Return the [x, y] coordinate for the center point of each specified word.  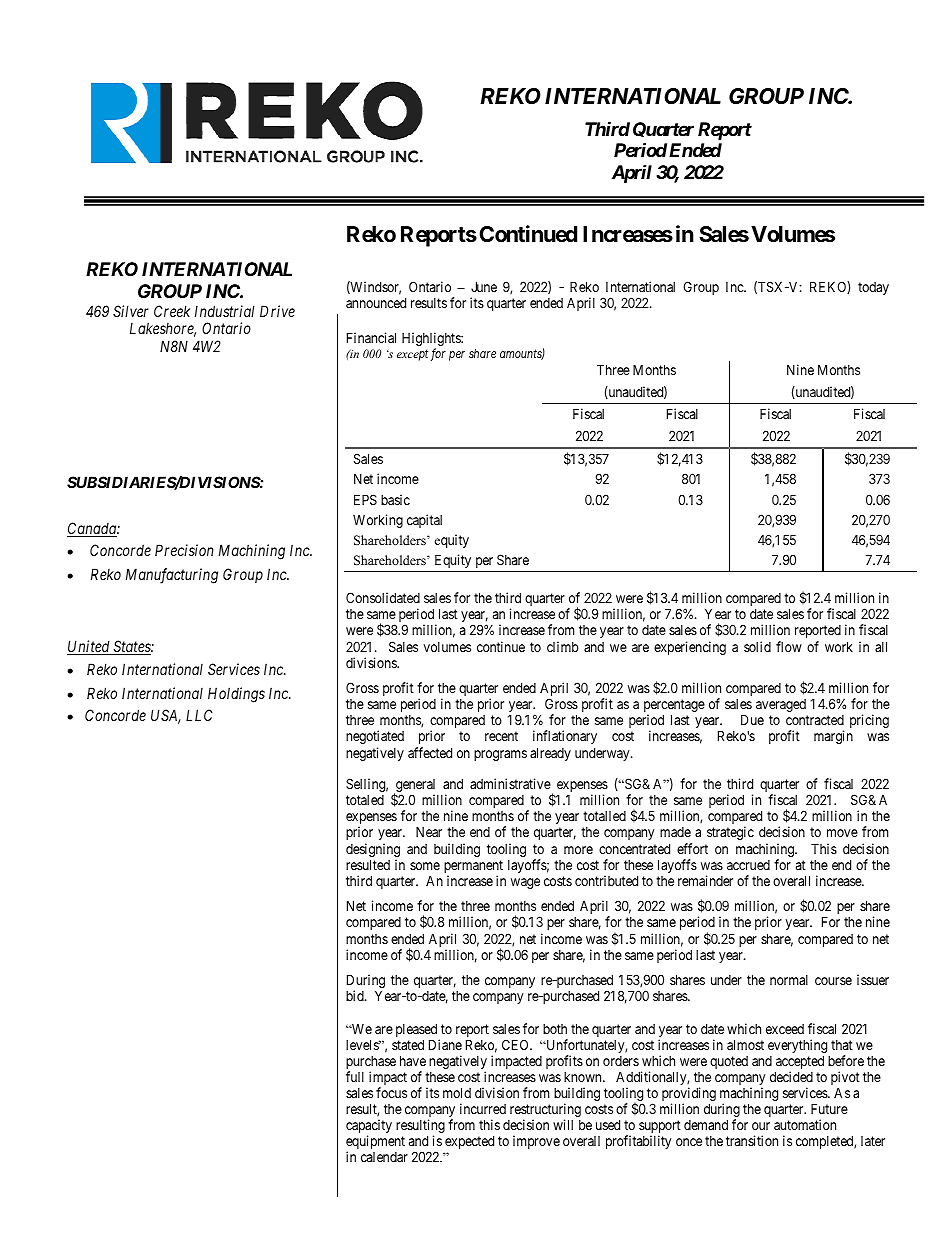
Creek [172, 311]
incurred [483, 1108]
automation [805, 1124]
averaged [781, 705]
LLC [199, 715]
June [484, 286]
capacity [369, 1127]
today [873, 288]
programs [500, 755]
